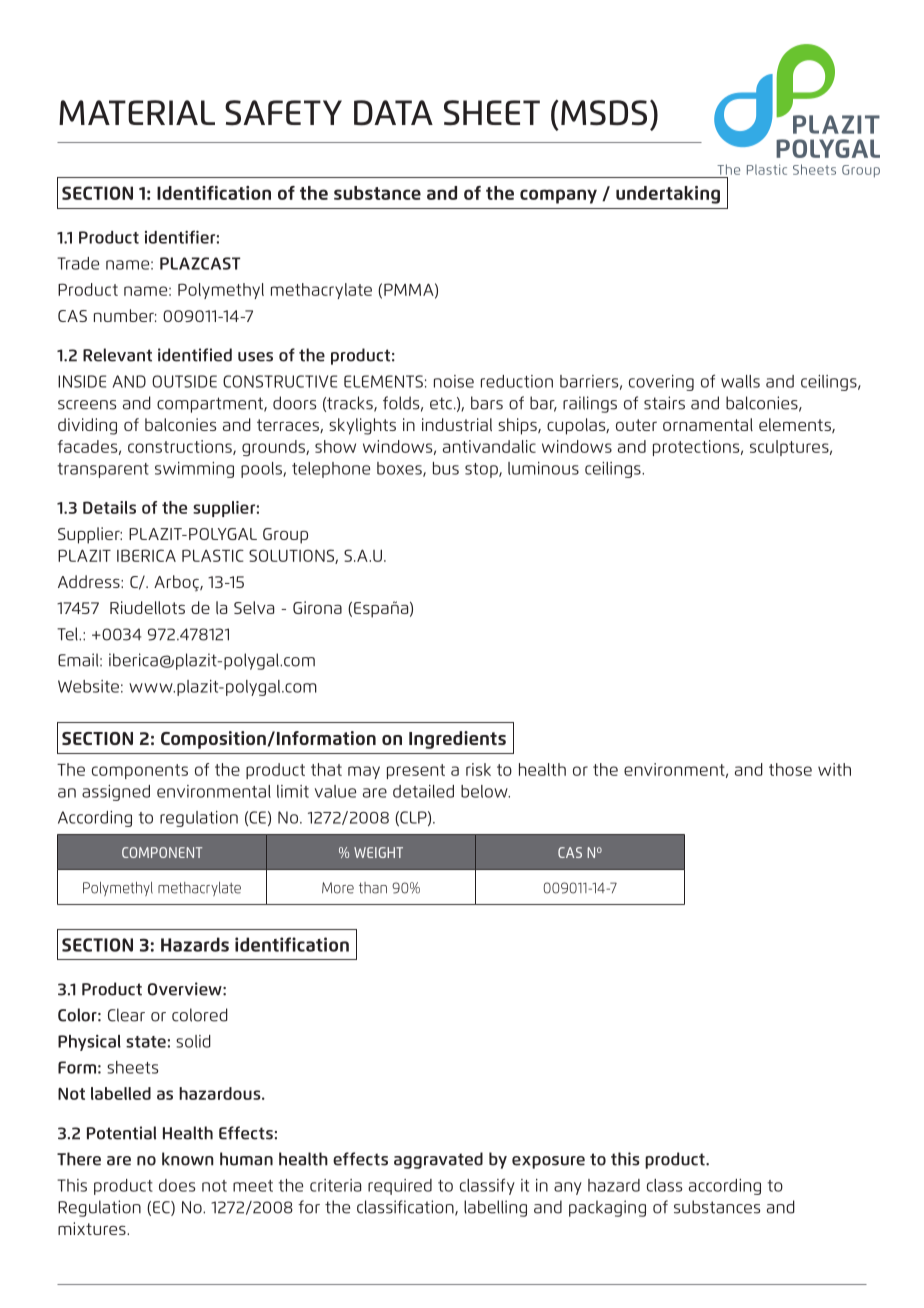  Describe the element at coordinates (137, 112) in the document. I see `MATERIAL` at that location.
